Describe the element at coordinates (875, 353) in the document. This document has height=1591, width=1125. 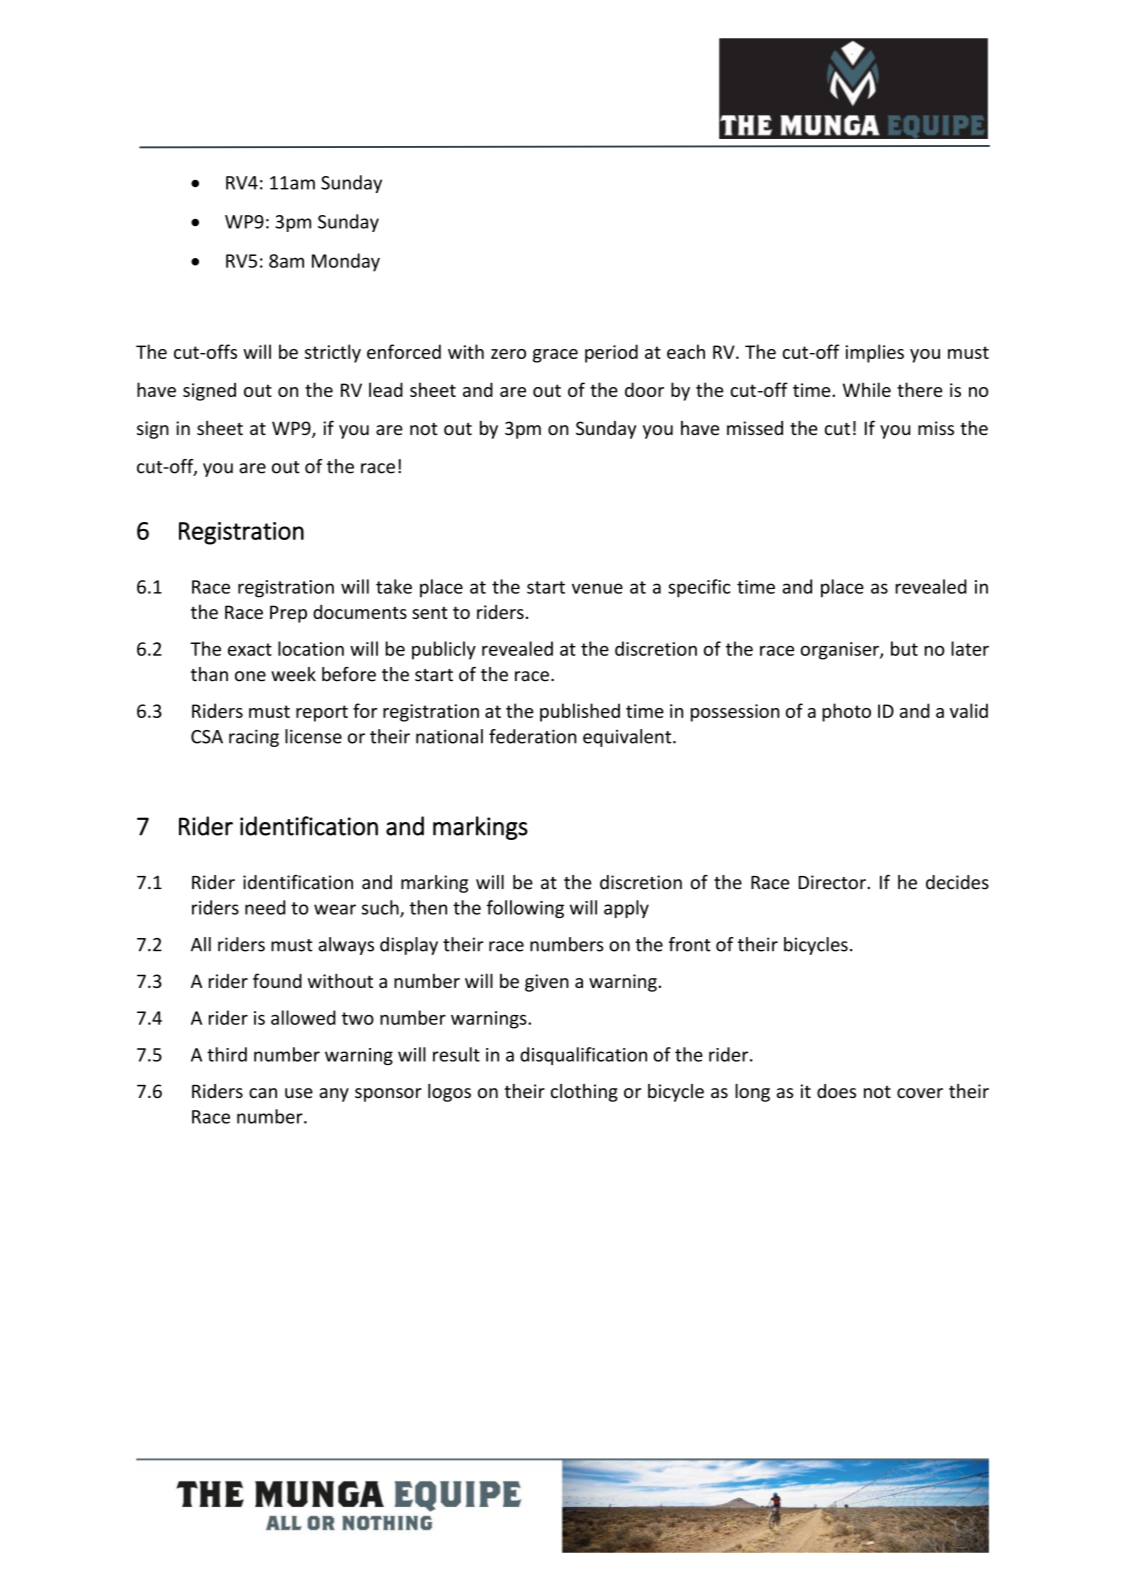
I see `implies` at that location.
